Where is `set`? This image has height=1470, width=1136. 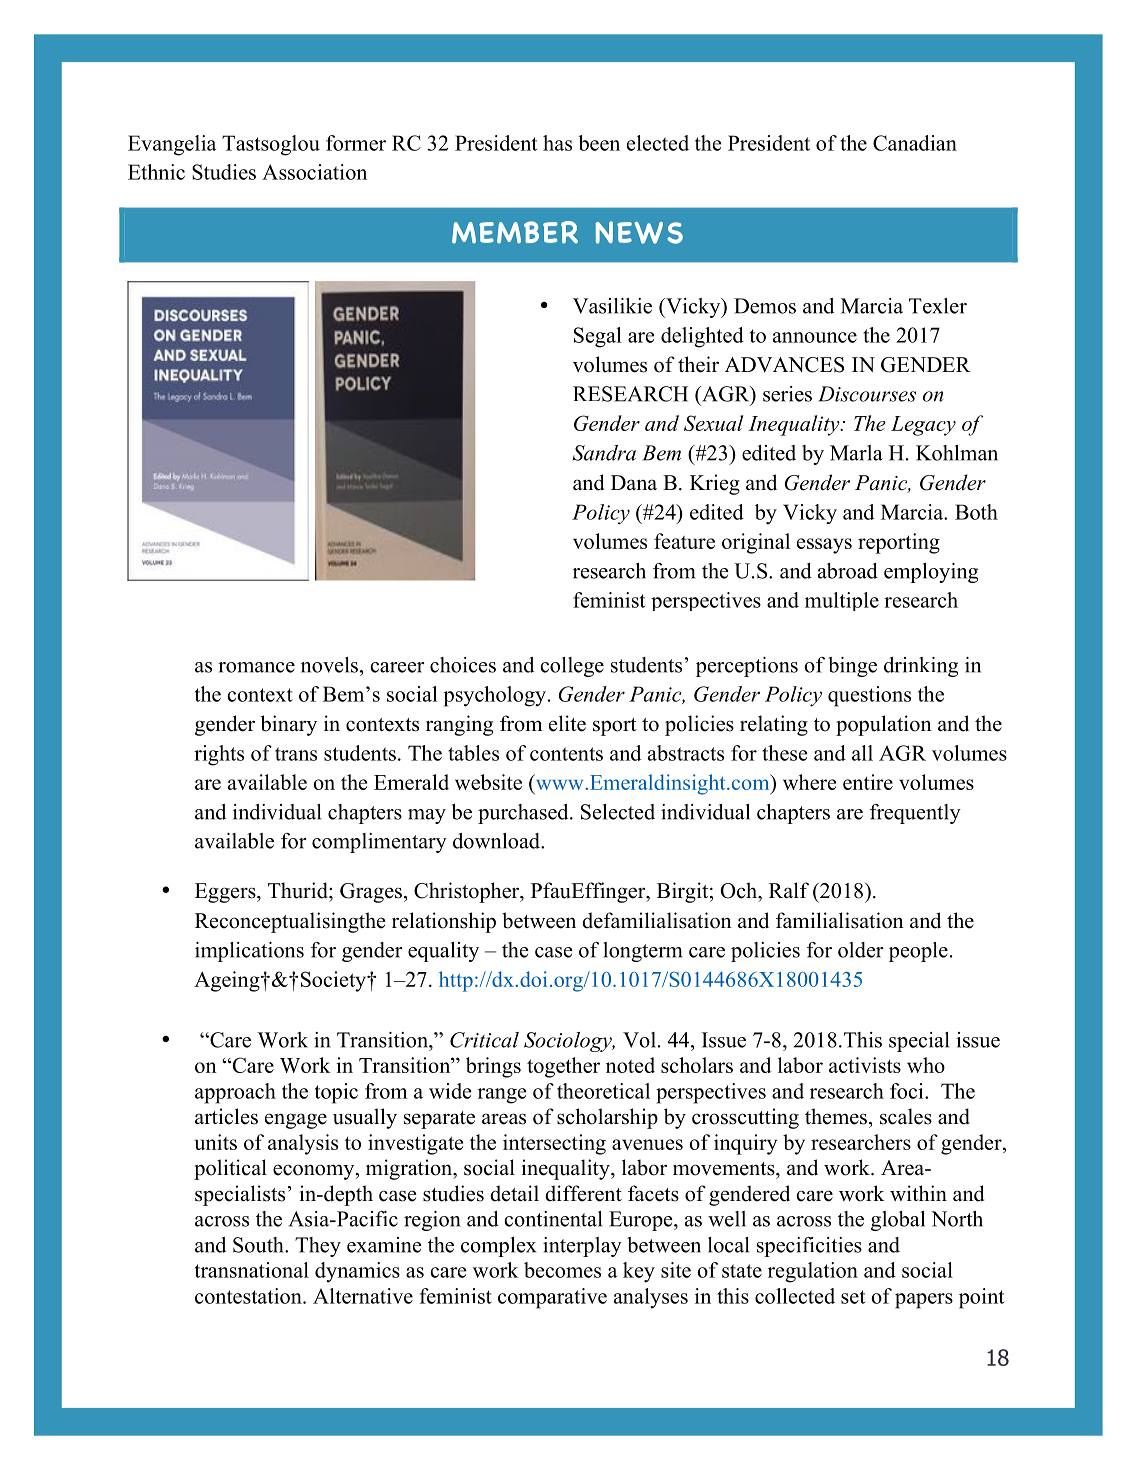
set is located at coordinates (853, 1297).
